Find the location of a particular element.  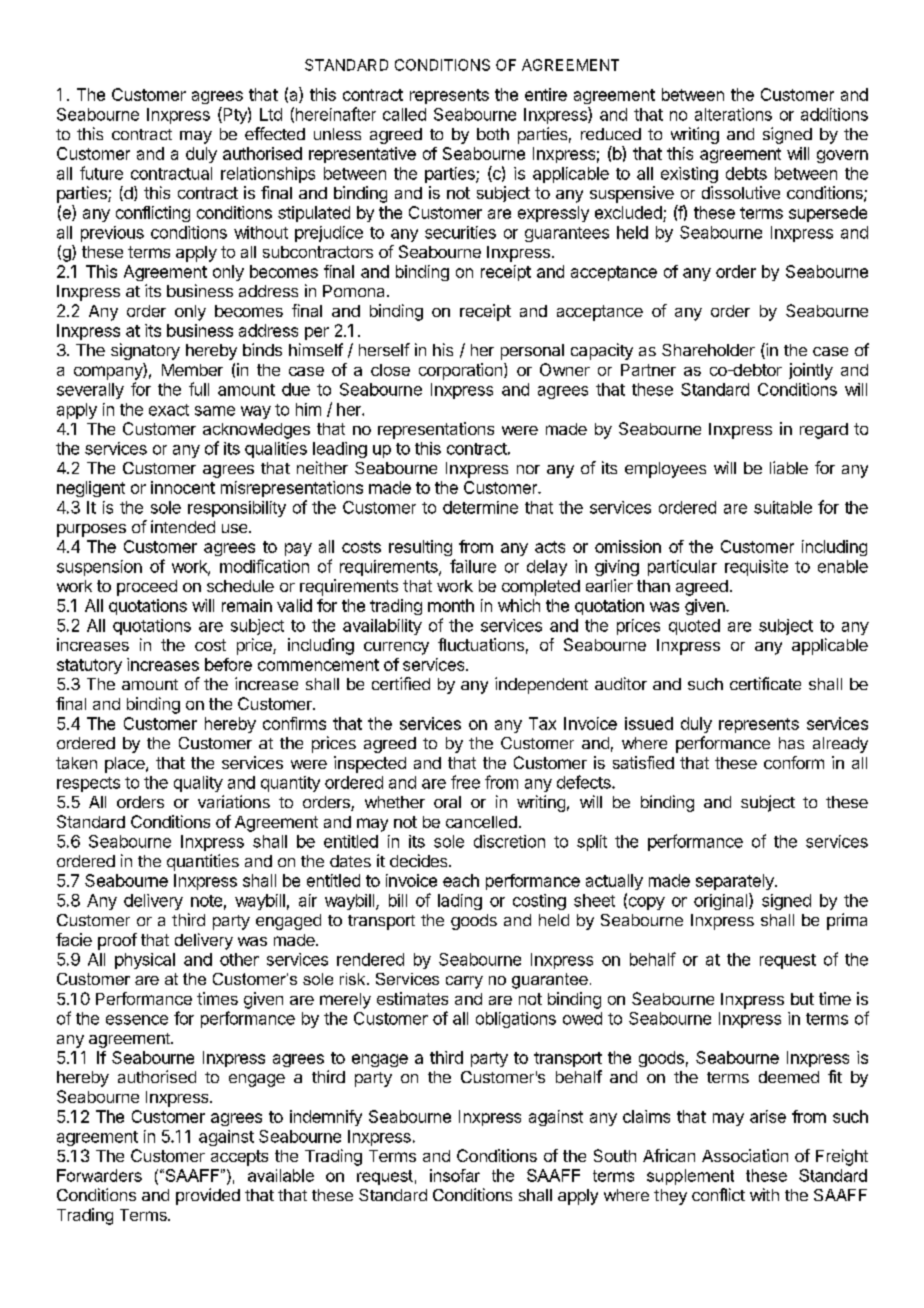

certificate is located at coordinates (765, 683).
